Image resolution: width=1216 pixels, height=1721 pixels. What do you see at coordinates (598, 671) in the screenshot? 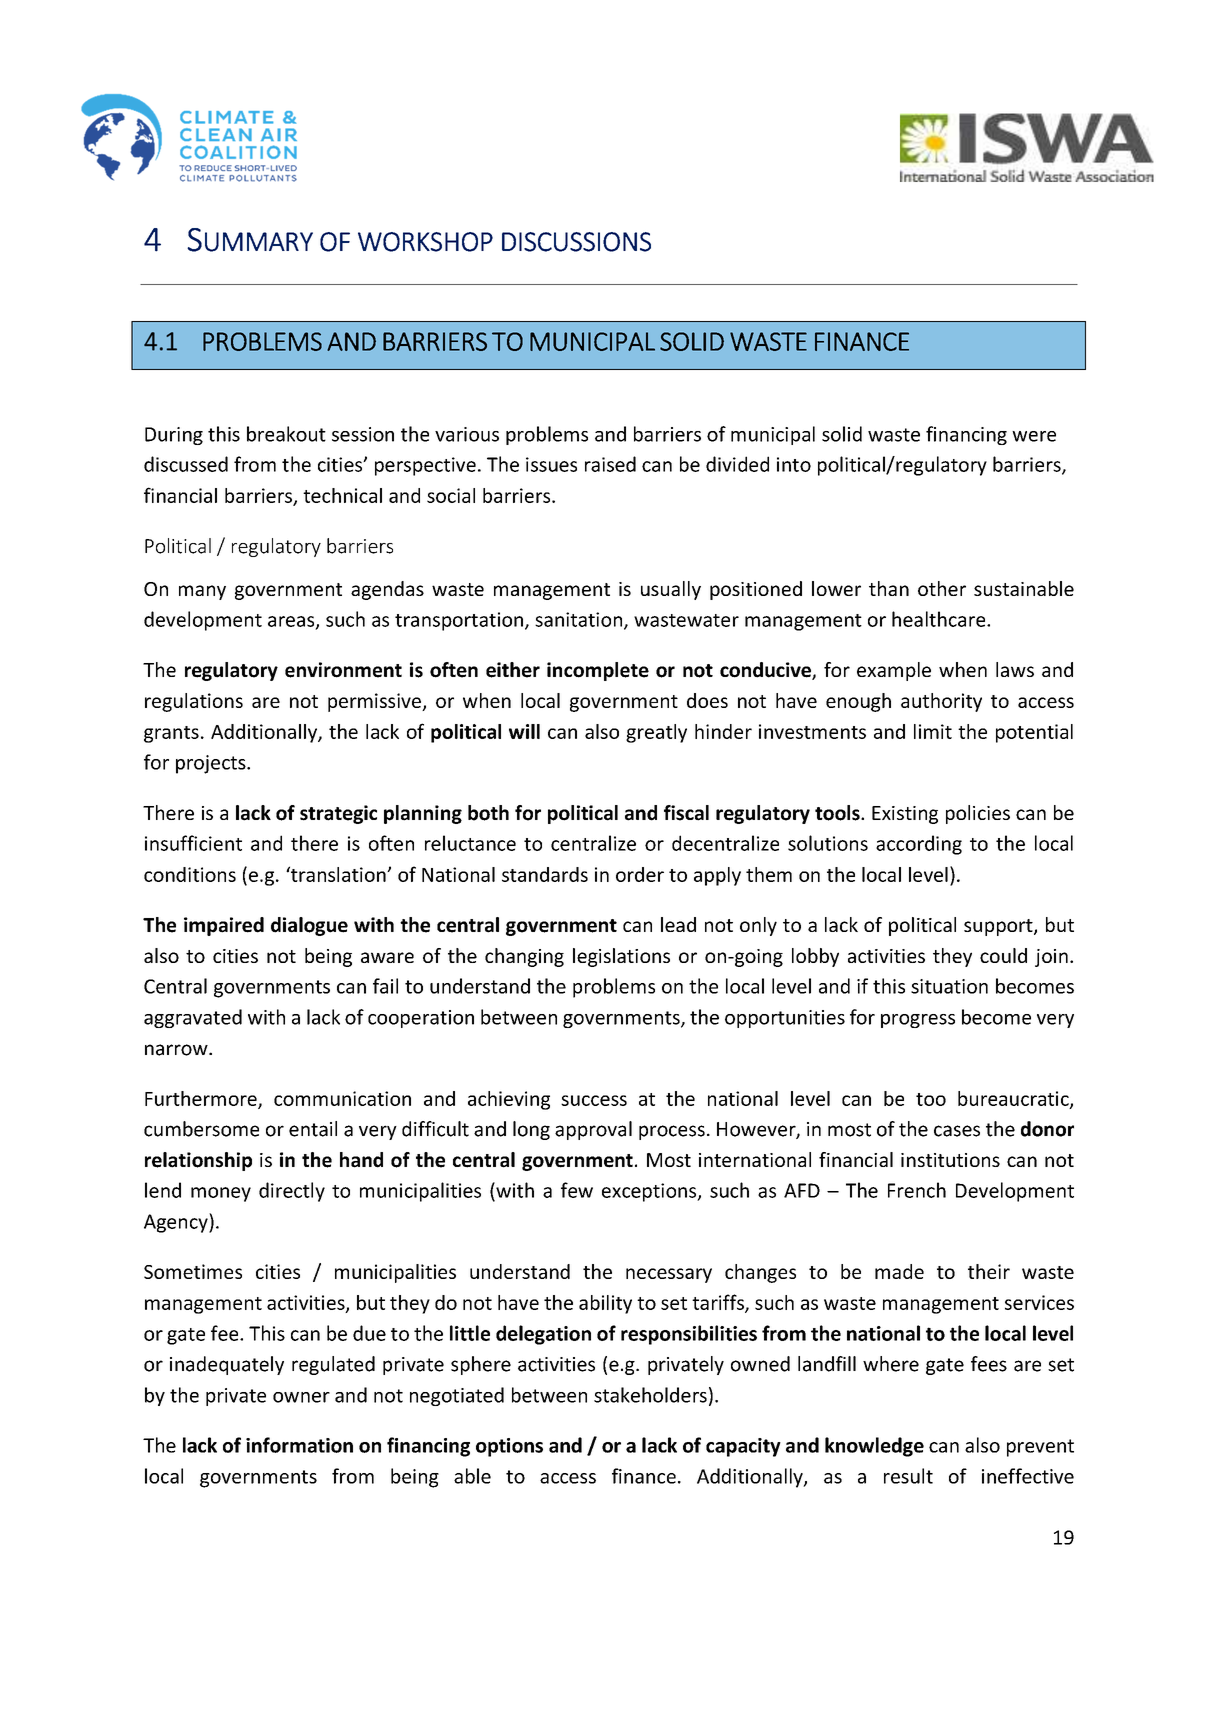
I see `incomplete` at bounding box center [598, 671].
